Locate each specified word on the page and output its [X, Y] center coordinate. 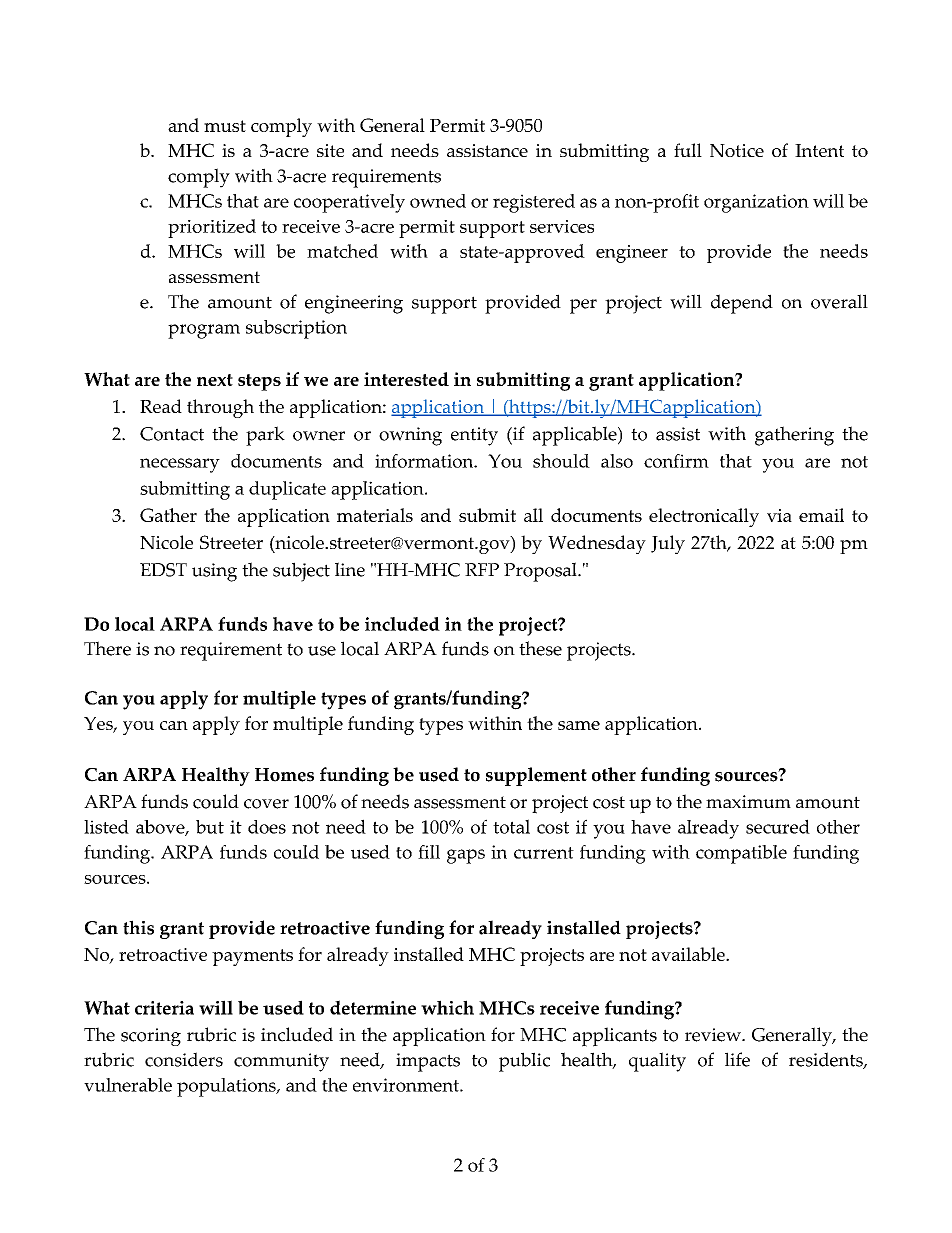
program [204, 331]
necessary [180, 465]
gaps [466, 856]
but [210, 827]
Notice [737, 150]
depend [742, 304]
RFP [482, 569]
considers [184, 1059]
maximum [748, 802]
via [779, 515]
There [107, 648]
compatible [741, 854]
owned [438, 201]
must [225, 126]
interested [406, 379]
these [540, 648]
